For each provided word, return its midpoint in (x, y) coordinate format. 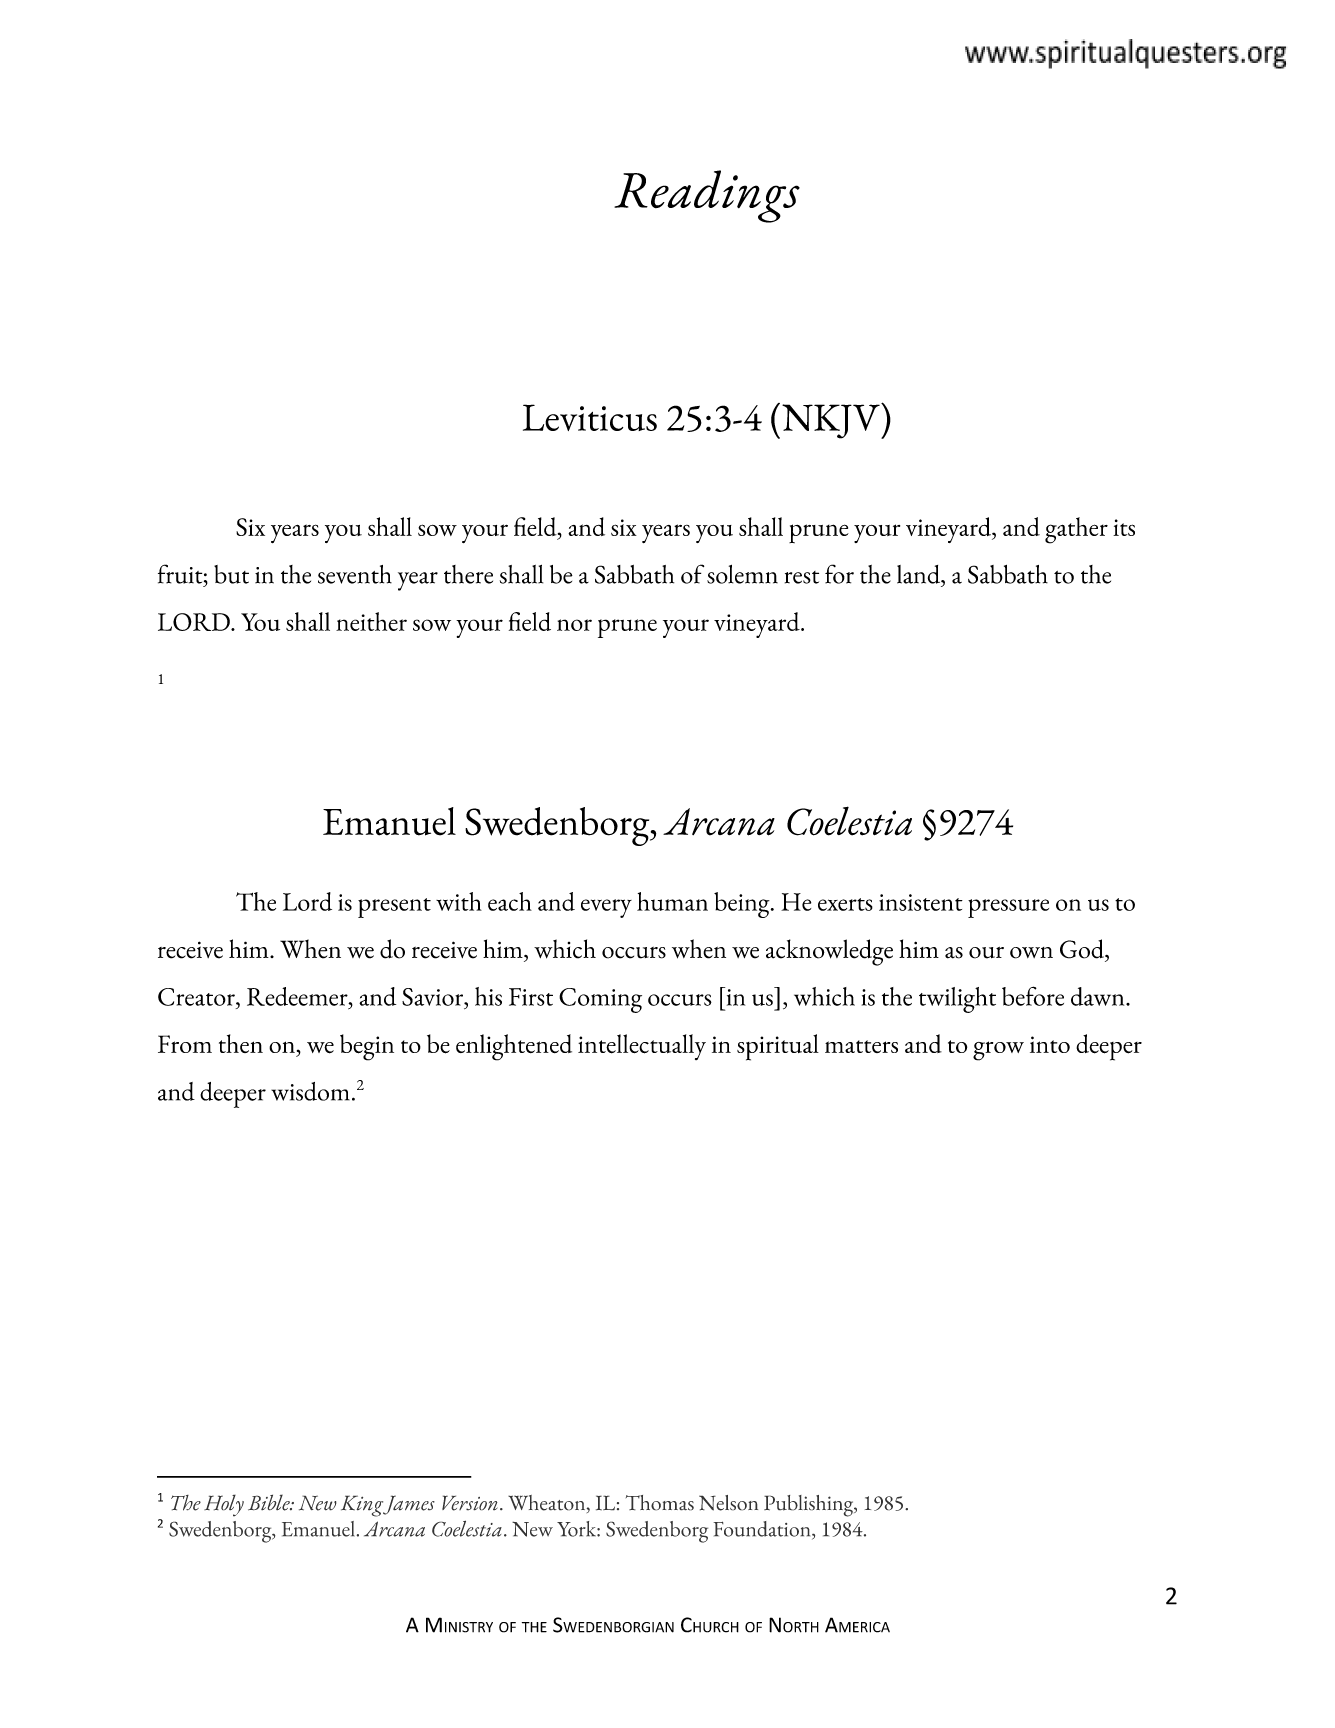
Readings (707, 196)
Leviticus (590, 417)
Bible (270, 1502)
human (672, 901)
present (394, 908)
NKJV (832, 421)
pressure (1008, 908)
